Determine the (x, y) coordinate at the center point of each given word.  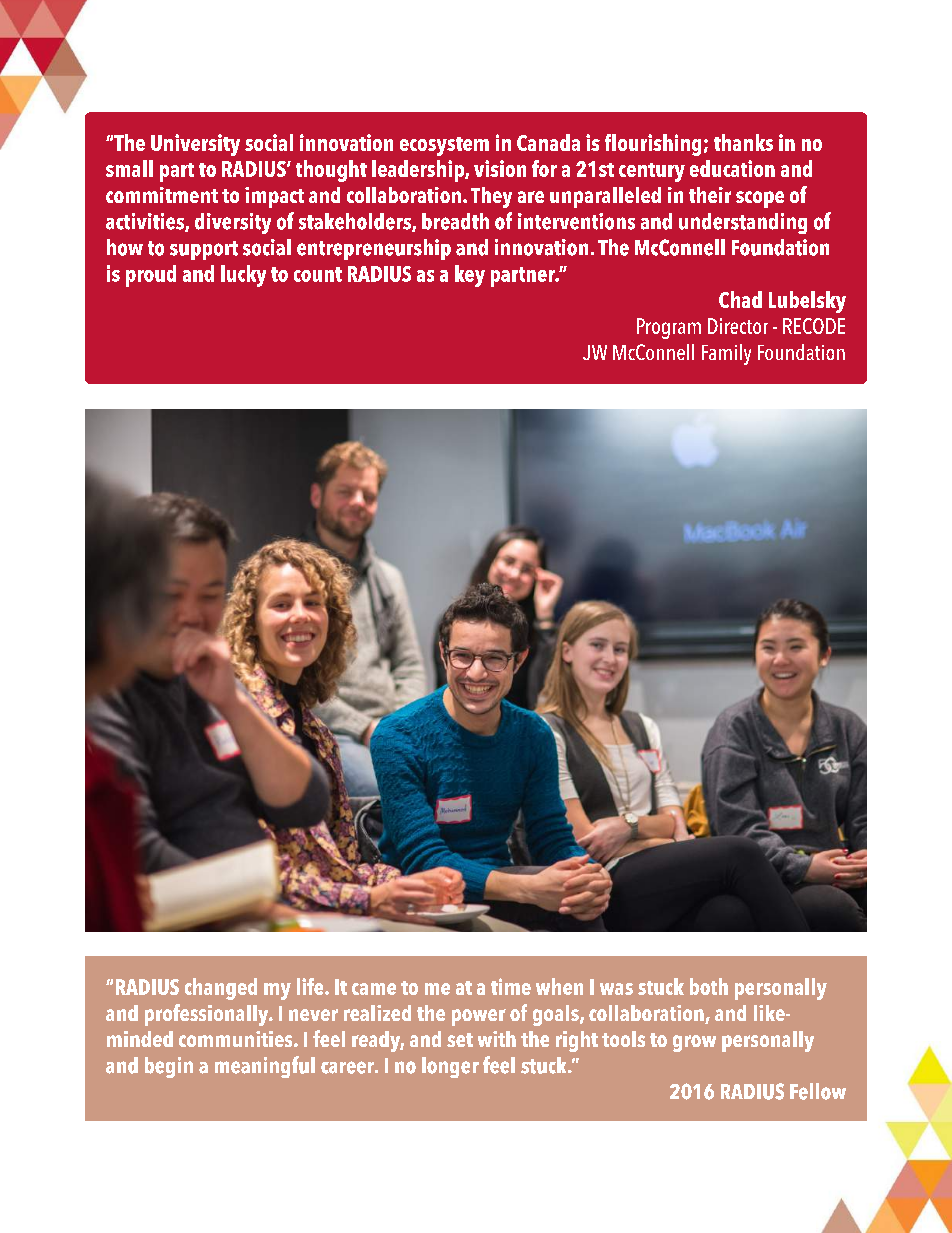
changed (221, 989)
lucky (243, 276)
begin (169, 1067)
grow (694, 1043)
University (195, 145)
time (511, 986)
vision (500, 168)
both (709, 986)
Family (726, 354)
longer (450, 1067)
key (470, 276)
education (732, 168)
